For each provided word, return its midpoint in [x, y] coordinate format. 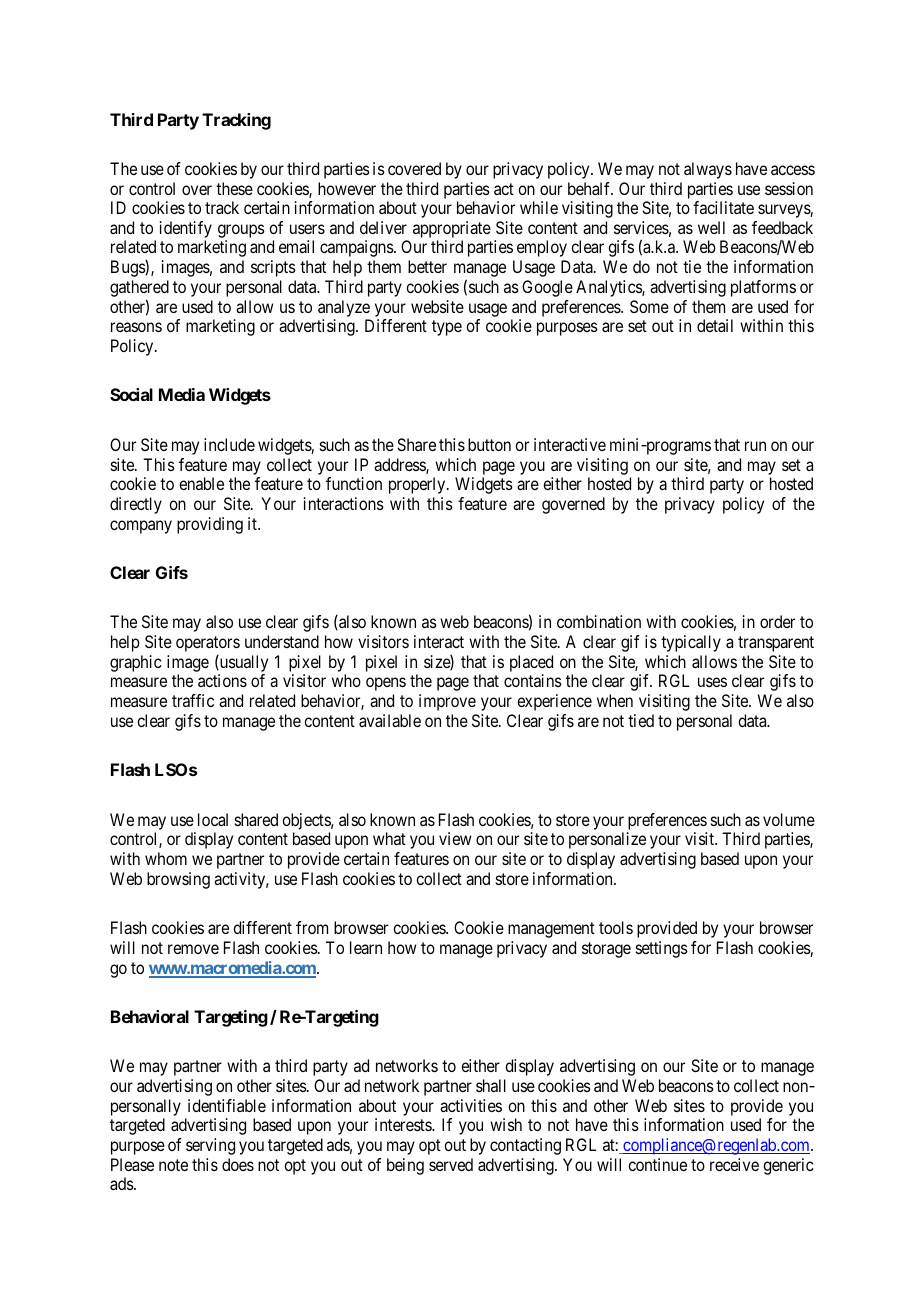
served [451, 1164]
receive [734, 1164]
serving [210, 1146]
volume [789, 819]
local [213, 819]
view [455, 838]
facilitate [723, 207]
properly [418, 485]
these [234, 188]
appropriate [452, 231]
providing [210, 525]
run [755, 446]
